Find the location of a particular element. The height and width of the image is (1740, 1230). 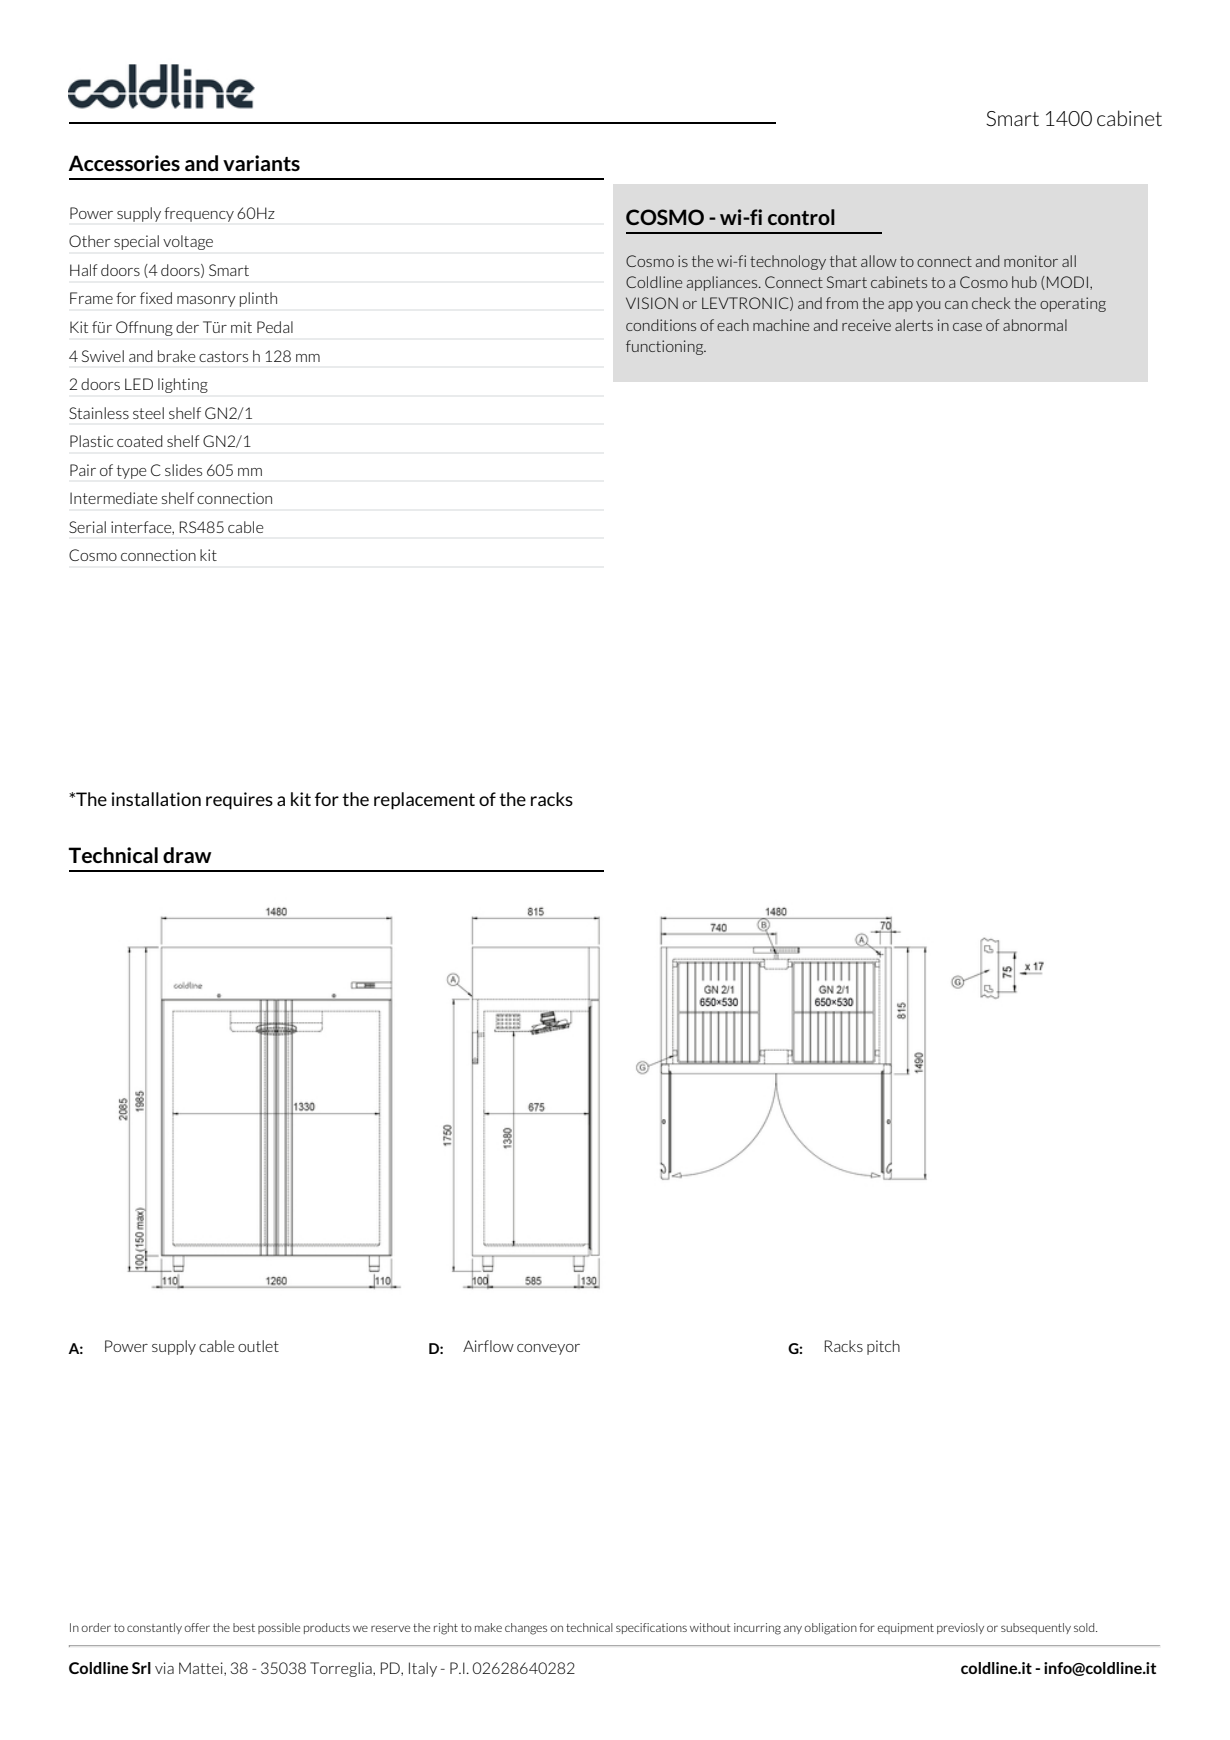

changes is located at coordinates (526, 1629).
